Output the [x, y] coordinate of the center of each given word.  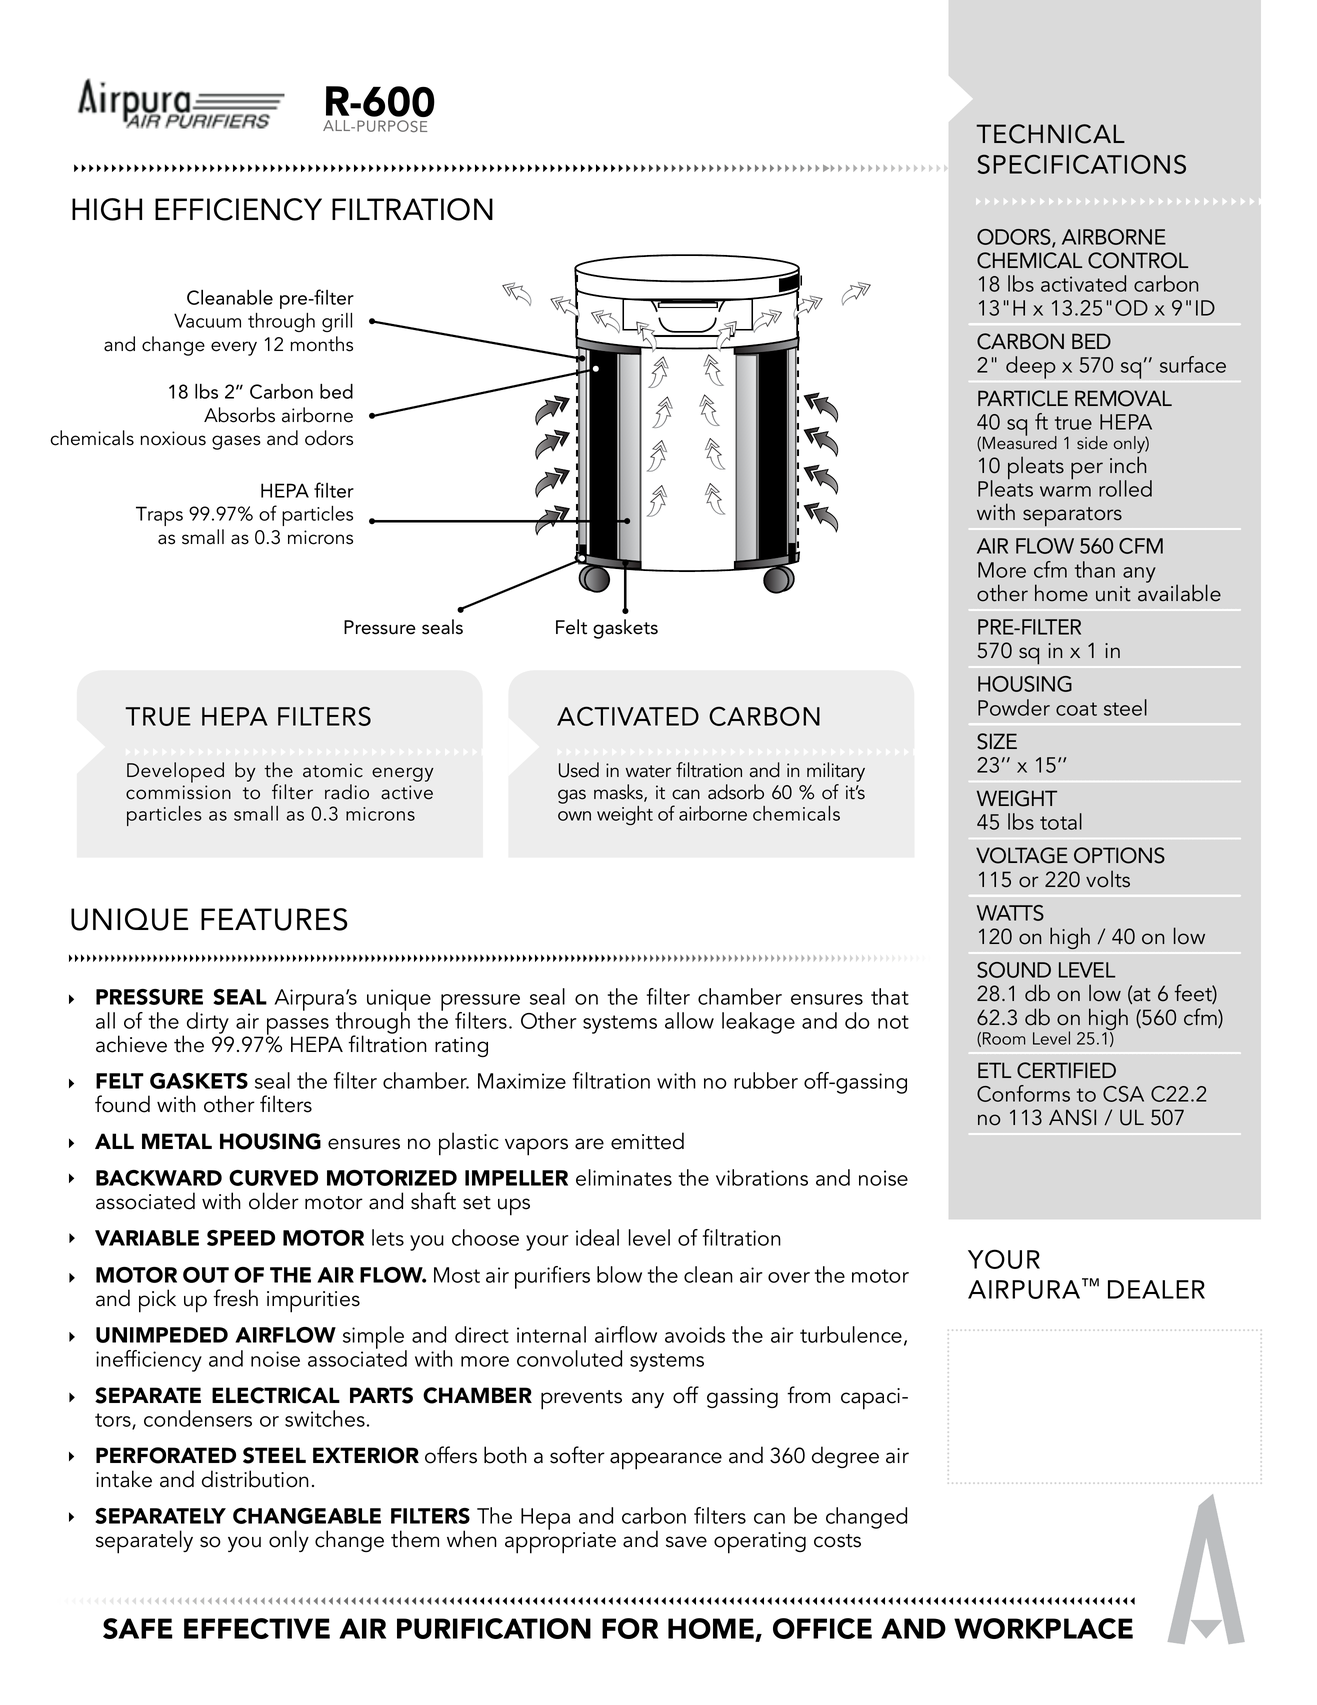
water [648, 771]
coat [1076, 709]
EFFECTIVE [257, 1628]
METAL [177, 1141]
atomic [333, 770]
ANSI [1072, 1117]
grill [337, 322]
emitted [647, 1141]
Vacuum [207, 320]
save [686, 1542]
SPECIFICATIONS [1081, 164]
